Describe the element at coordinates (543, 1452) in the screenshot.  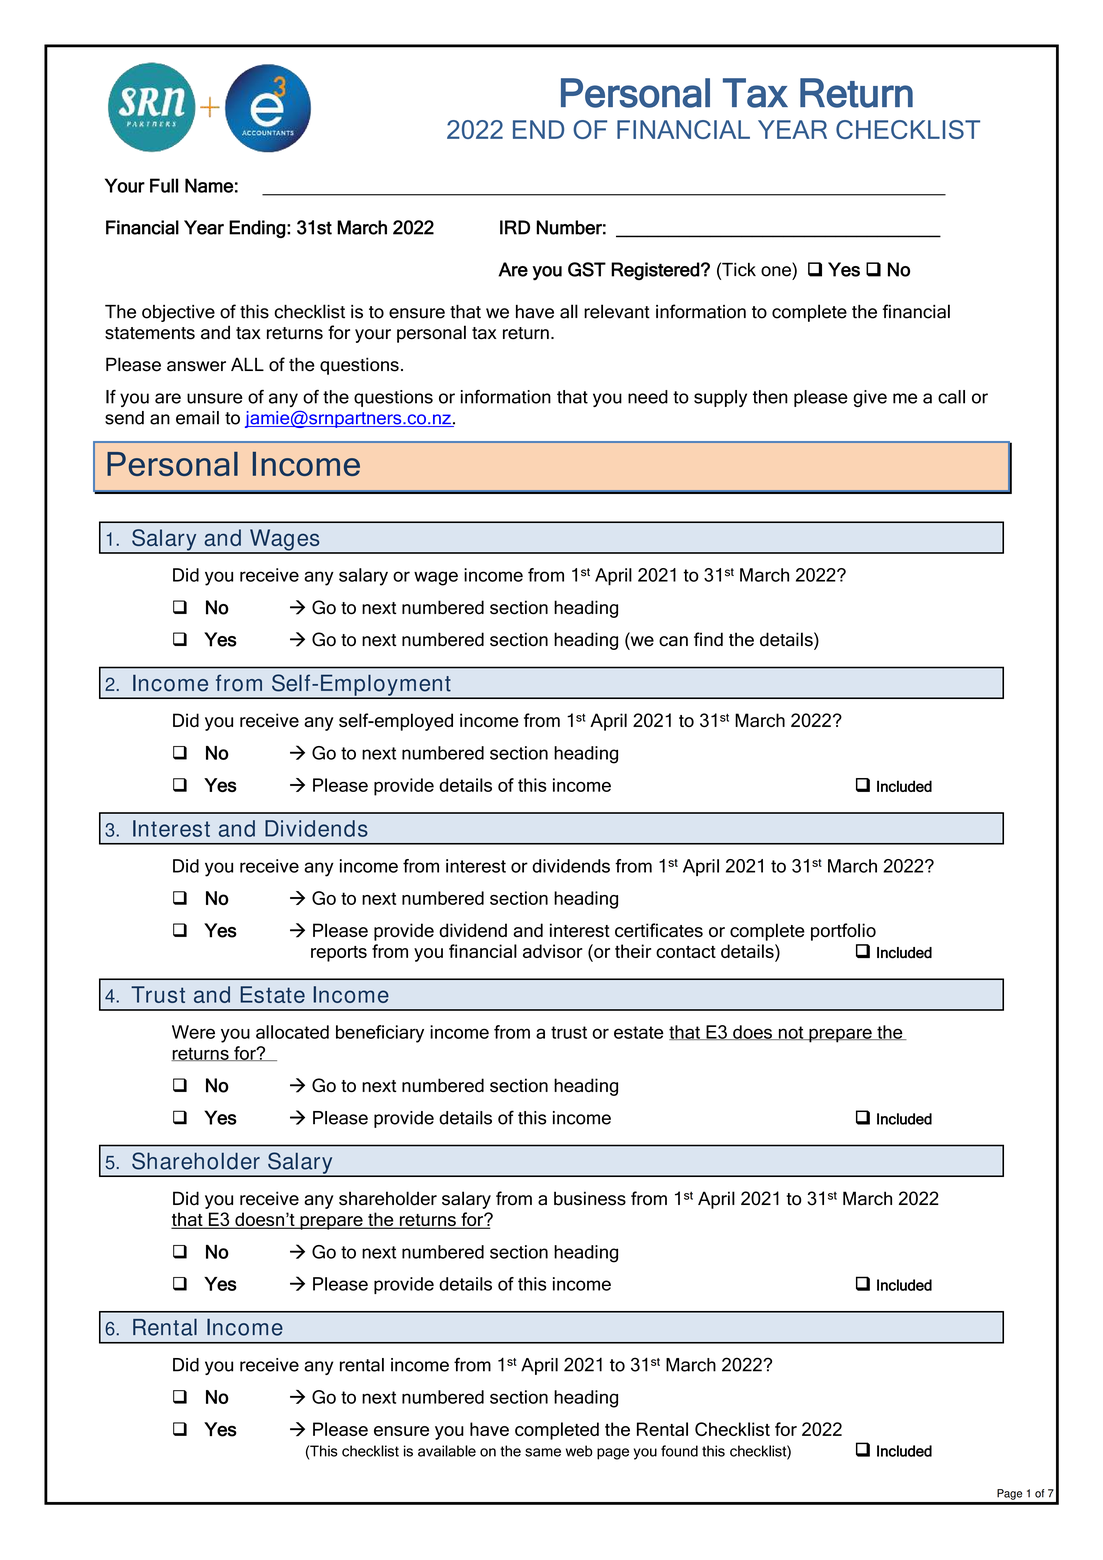
I see `same` at that location.
